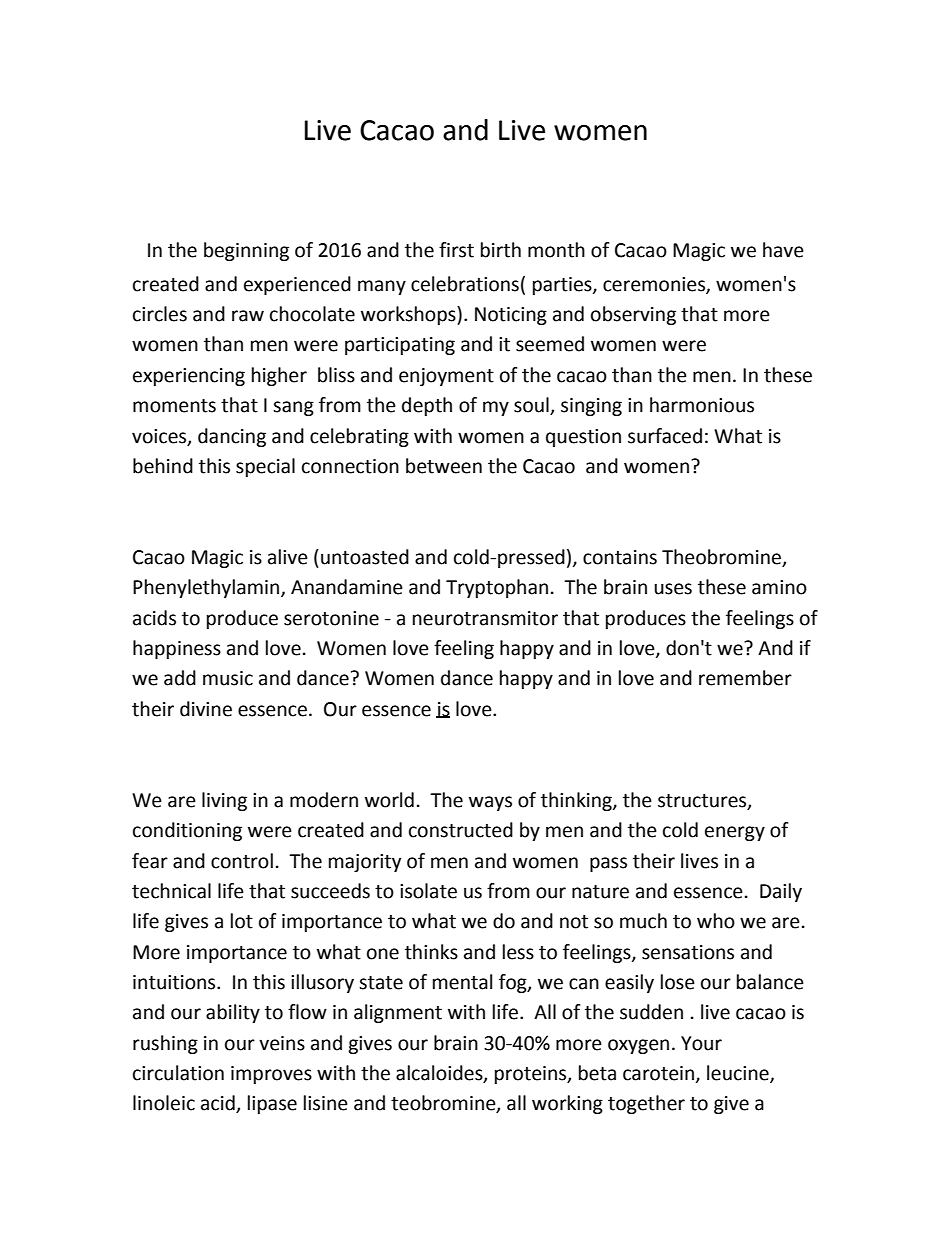 Image resolution: width=952 pixels, height=1233 pixels. Describe the element at coordinates (246, 251) in the document. I see `beginning` at that location.
